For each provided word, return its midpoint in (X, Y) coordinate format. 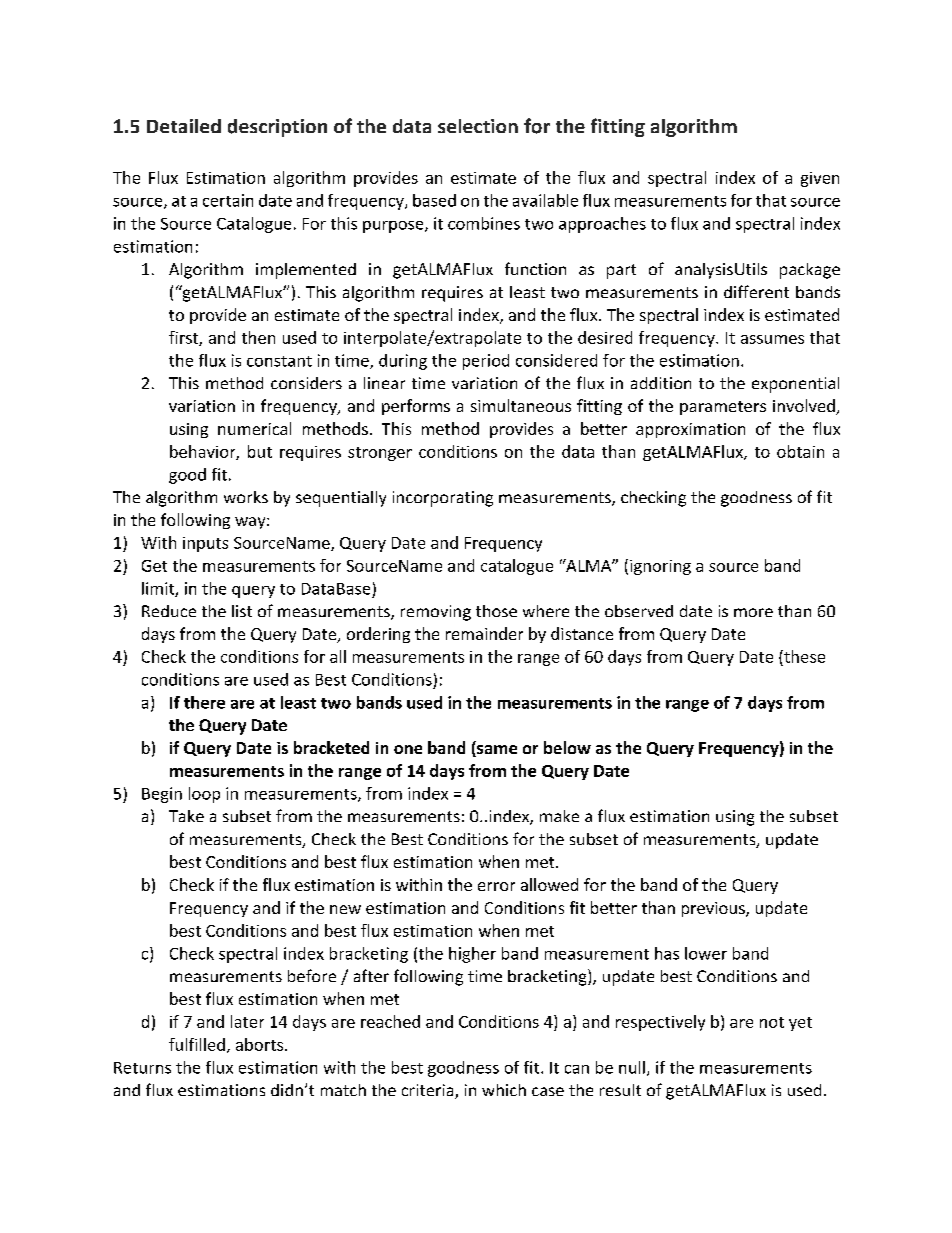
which (504, 1090)
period (486, 362)
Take (186, 816)
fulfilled (197, 1044)
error (496, 886)
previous (714, 909)
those (496, 611)
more (753, 612)
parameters (723, 408)
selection (478, 126)
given (820, 179)
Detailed (184, 126)
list (242, 611)
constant (279, 361)
